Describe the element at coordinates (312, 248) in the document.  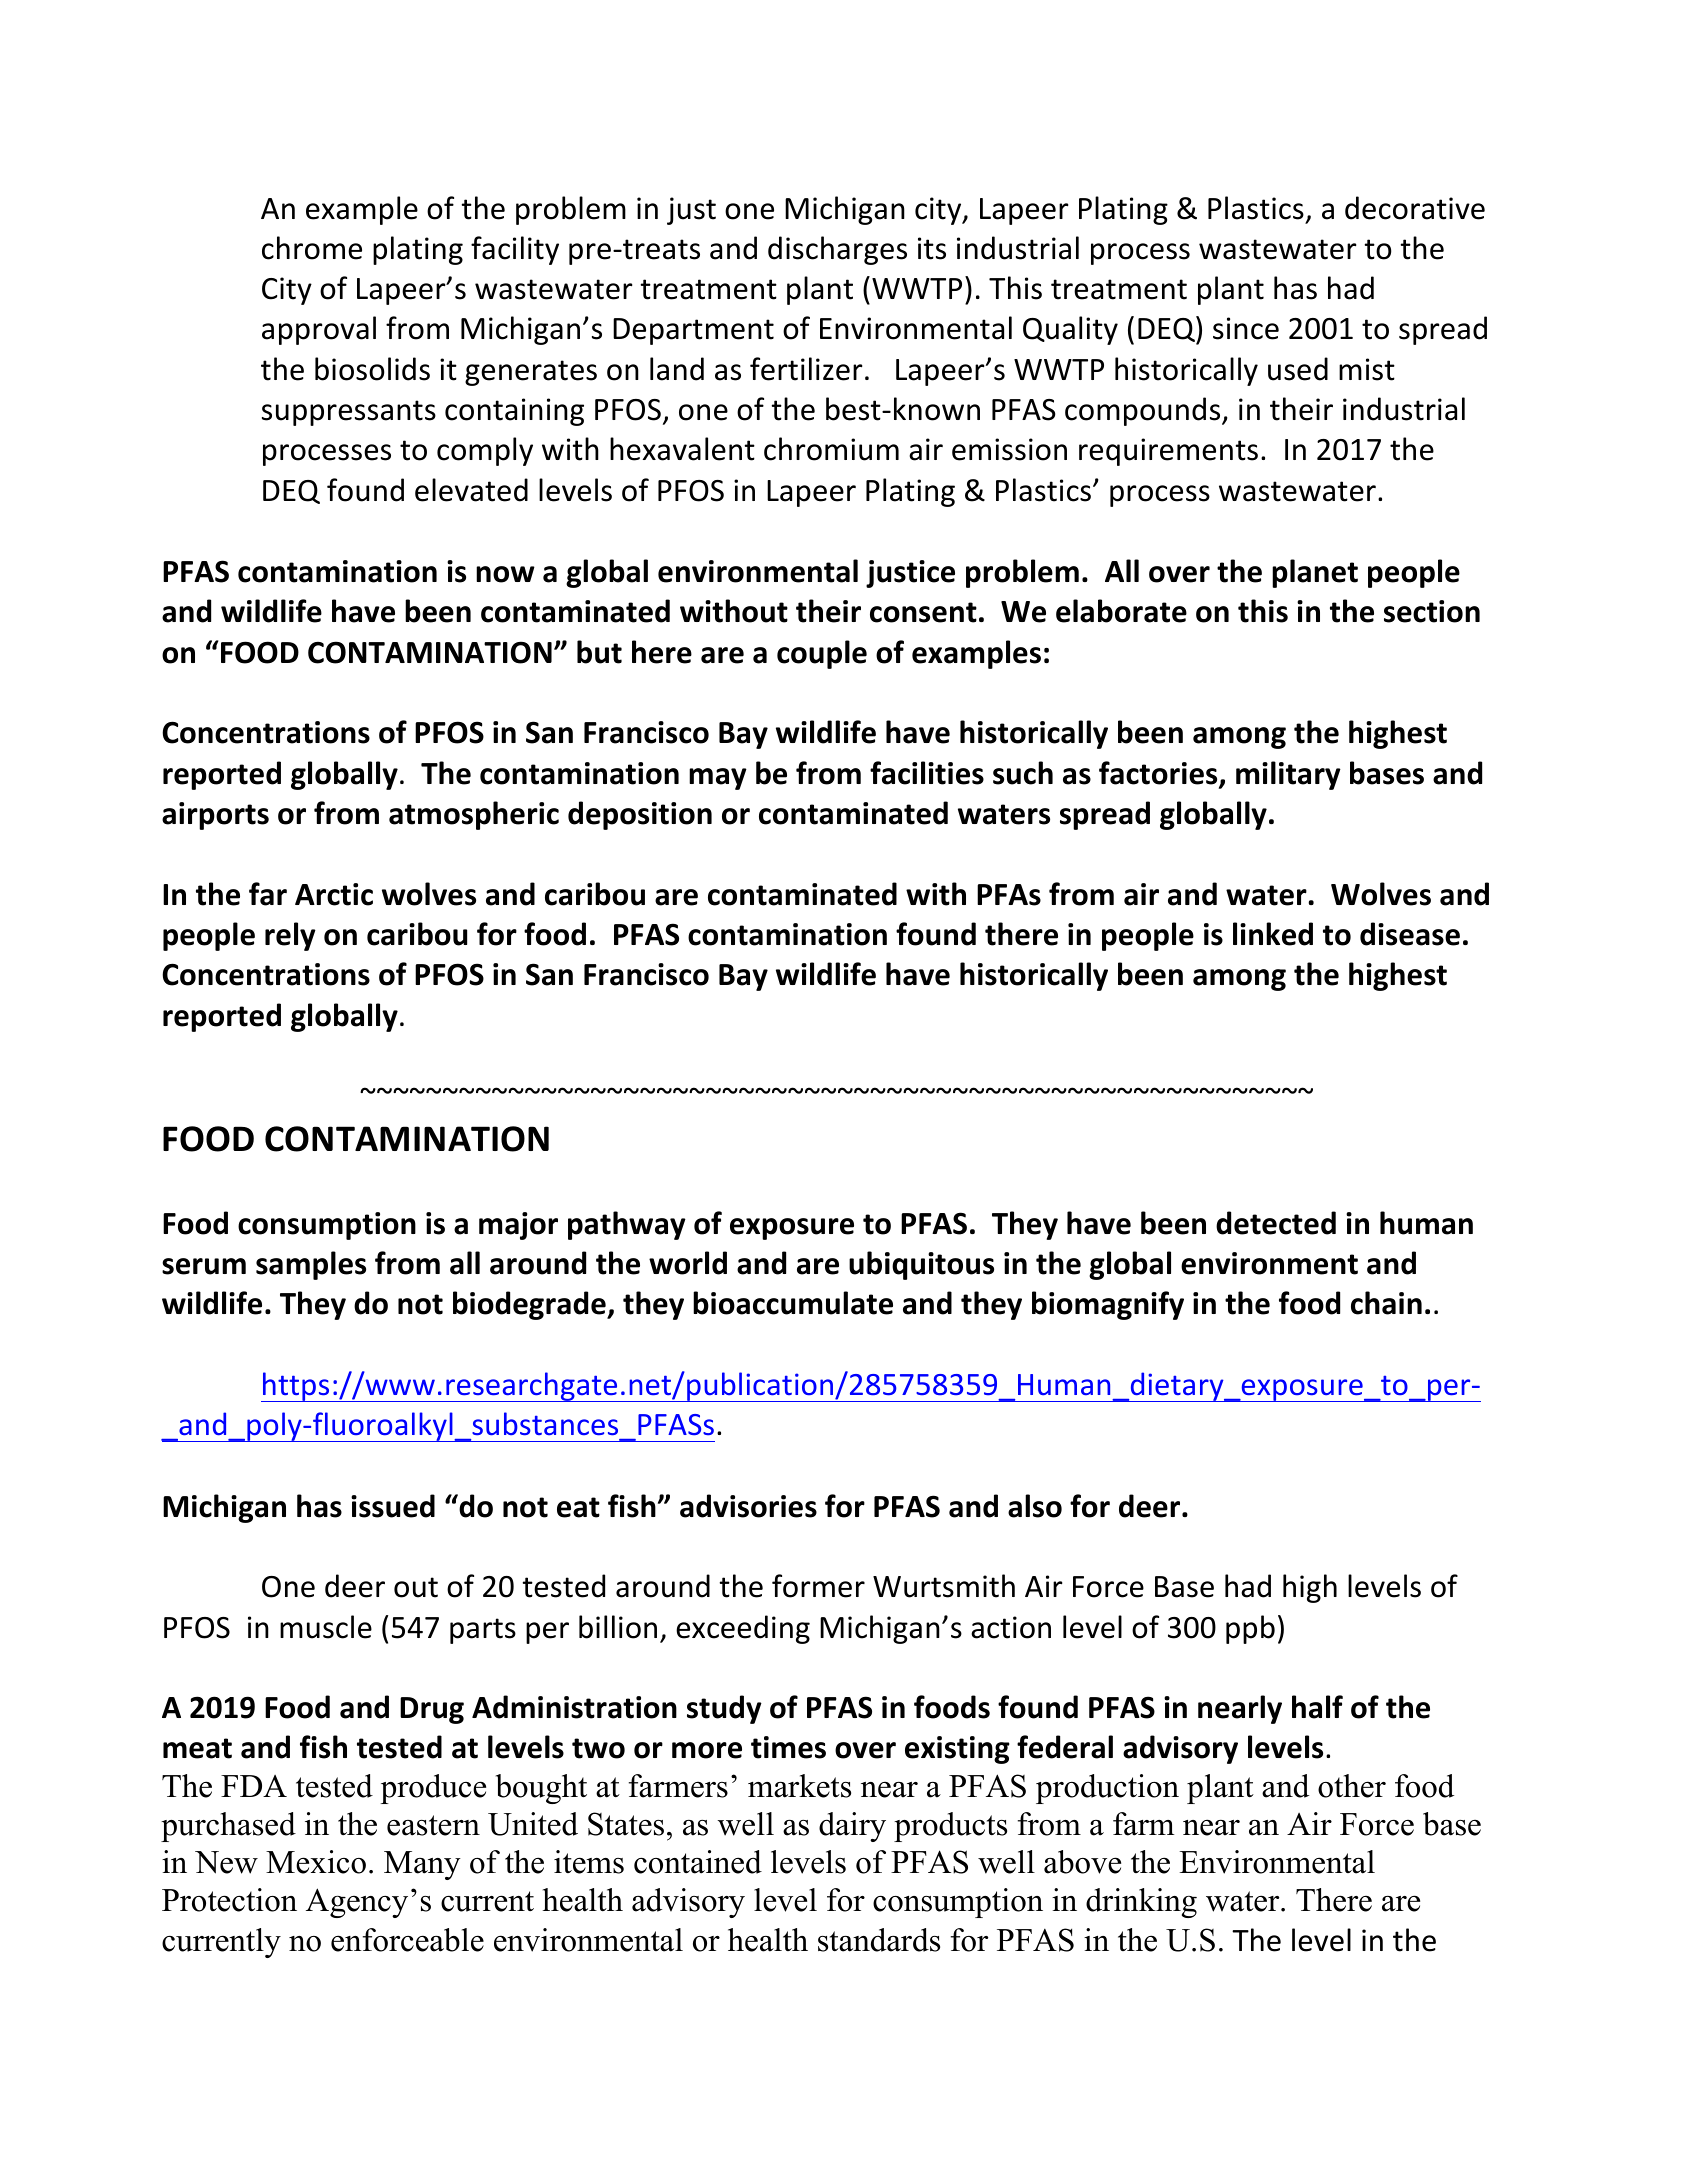
I see `chrome` at that location.
